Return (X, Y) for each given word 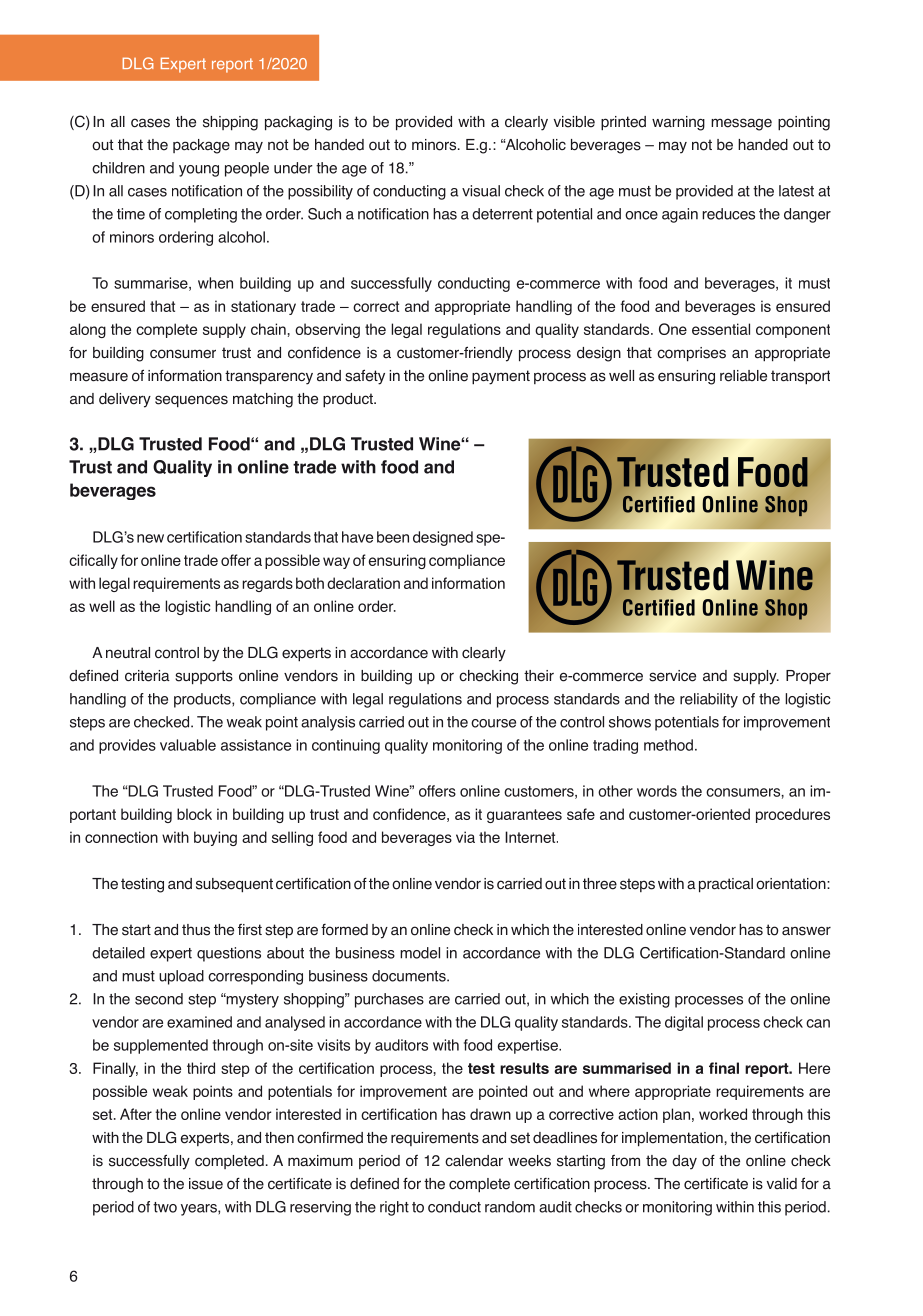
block (194, 814)
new (150, 538)
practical (726, 885)
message (741, 124)
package (201, 146)
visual (481, 191)
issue (206, 1184)
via (465, 837)
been (393, 537)
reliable (743, 376)
